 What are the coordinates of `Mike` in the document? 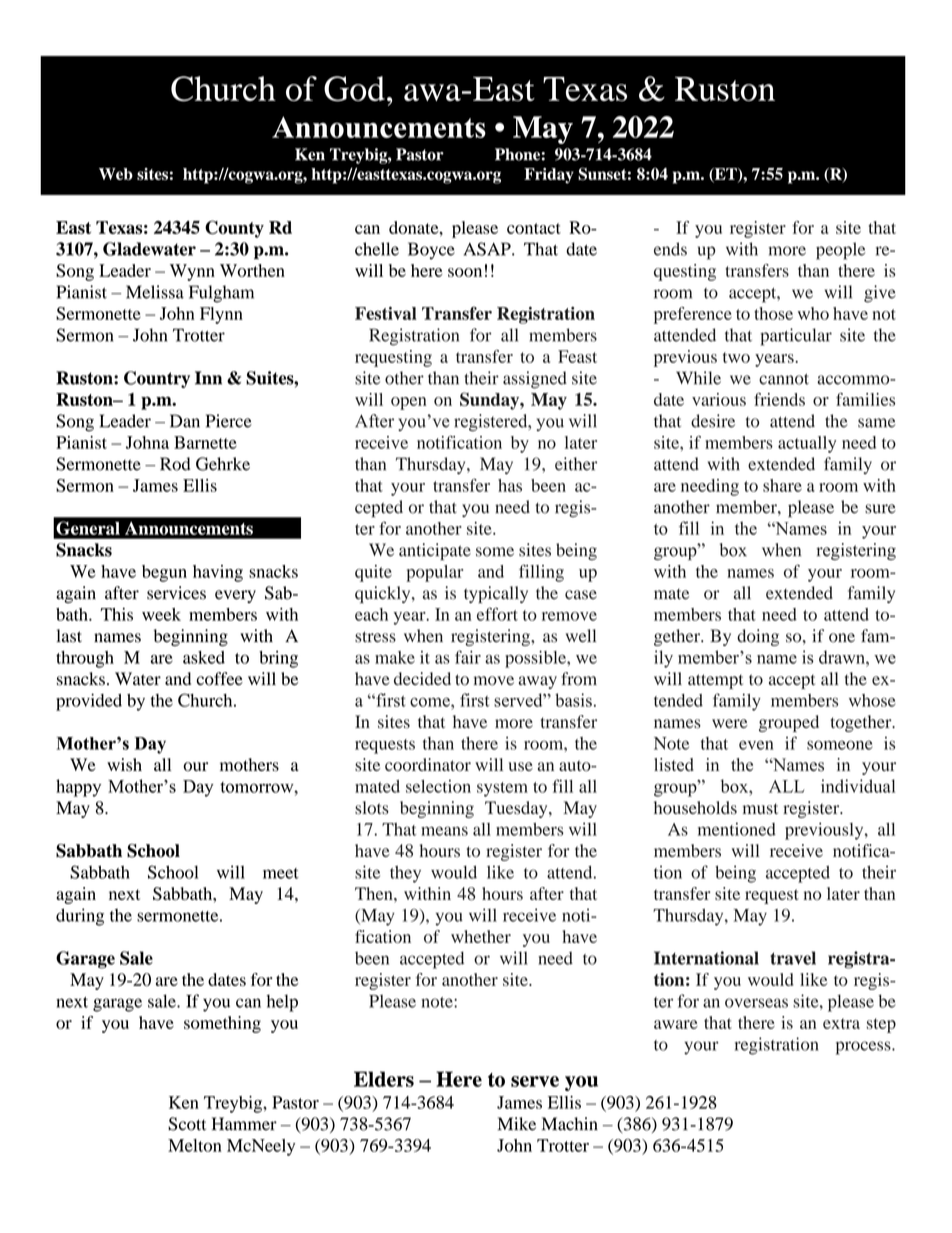 It's located at (517, 1124).
